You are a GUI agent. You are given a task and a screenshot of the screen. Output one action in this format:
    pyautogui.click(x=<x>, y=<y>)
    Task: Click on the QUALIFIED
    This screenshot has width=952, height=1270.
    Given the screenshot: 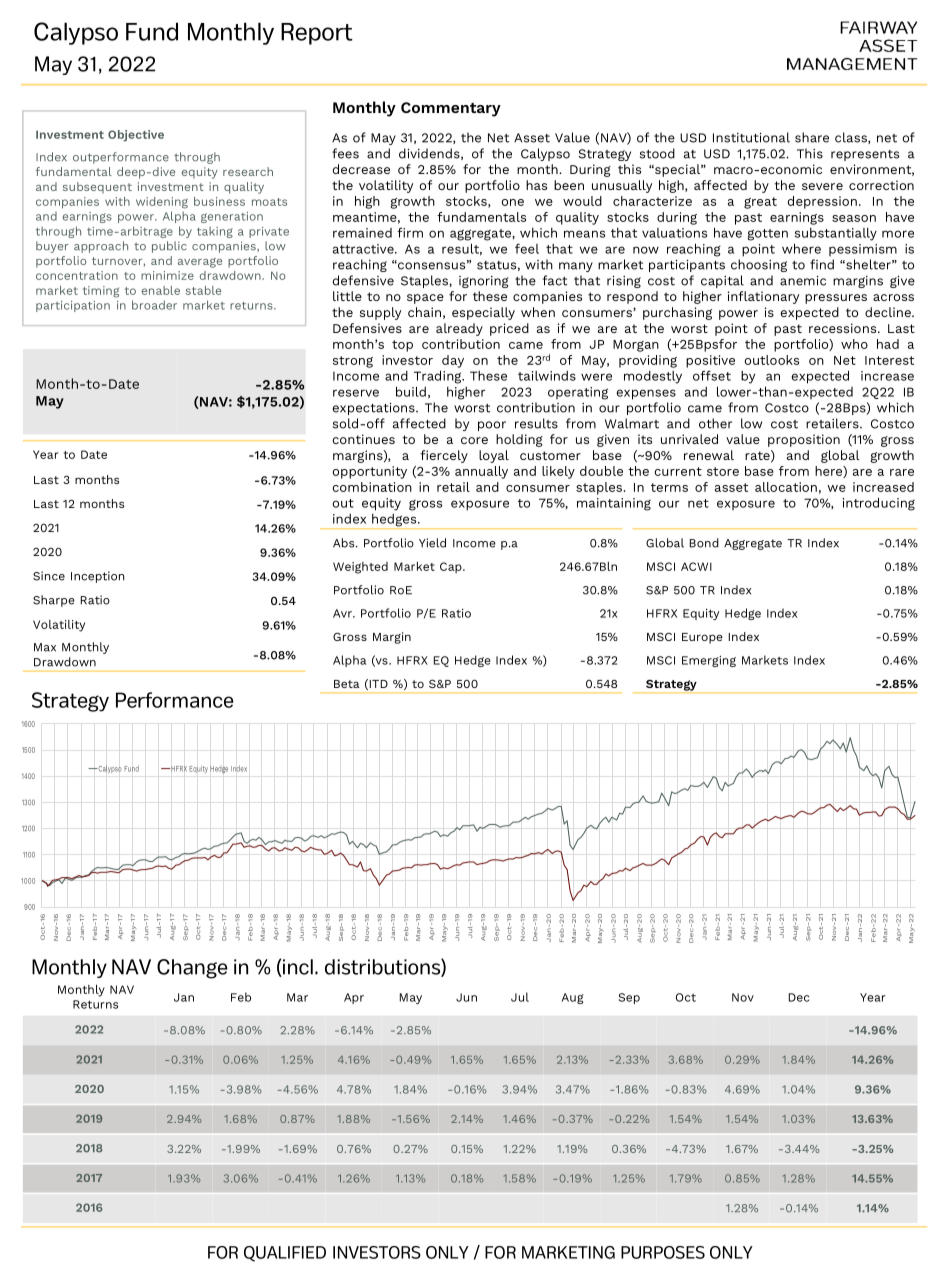 What is the action you would take?
    pyautogui.click(x=285, y=1254)
